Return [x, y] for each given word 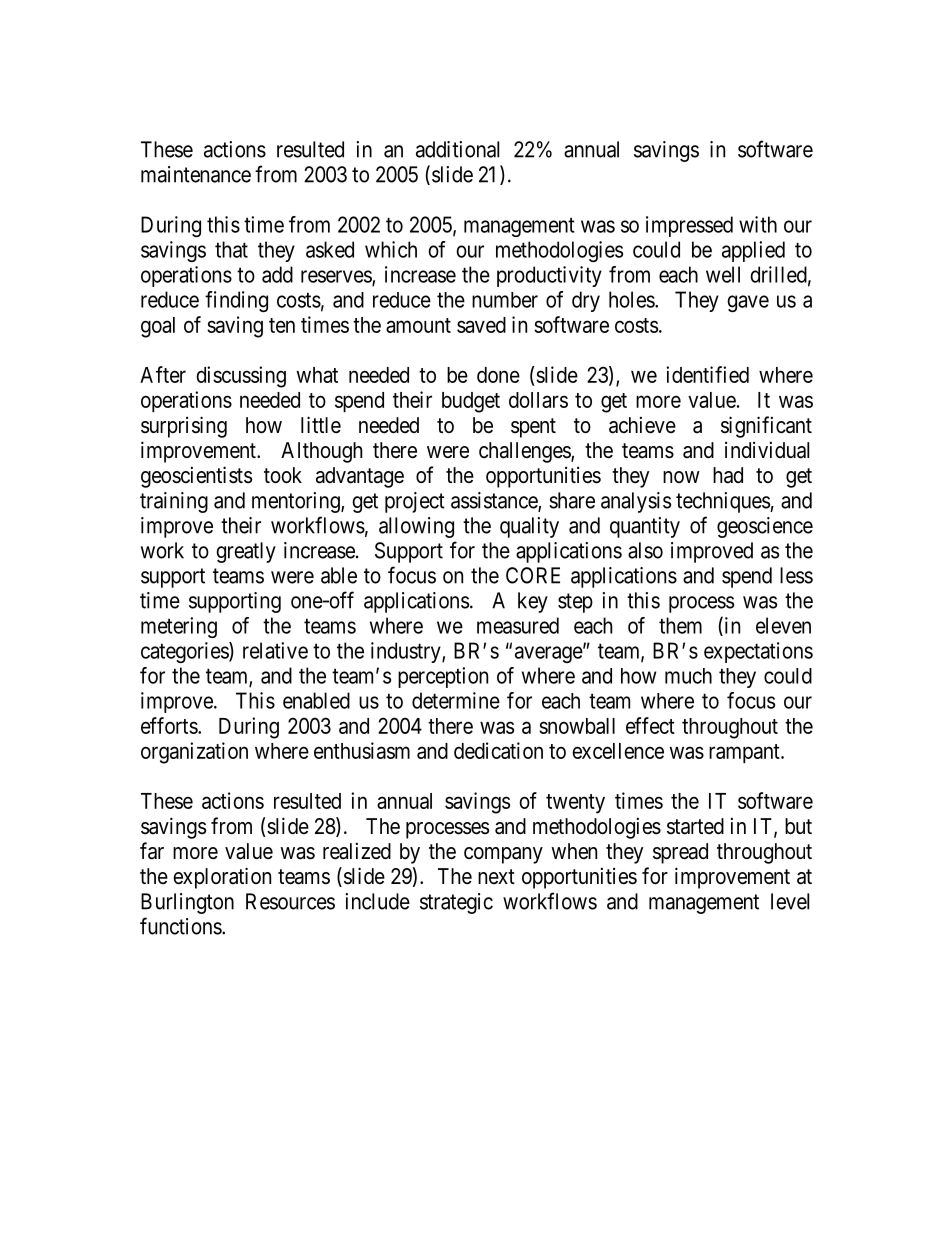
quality [529, 527]
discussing [241, 377]
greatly [246, 552]
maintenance [196, 174]
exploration [222, 878]
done [498, 375]
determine [456, 700]
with [758, 224]
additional [457, 149]
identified [707, 374]
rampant [745, 753]
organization [194, 753]
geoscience [765, 527]
